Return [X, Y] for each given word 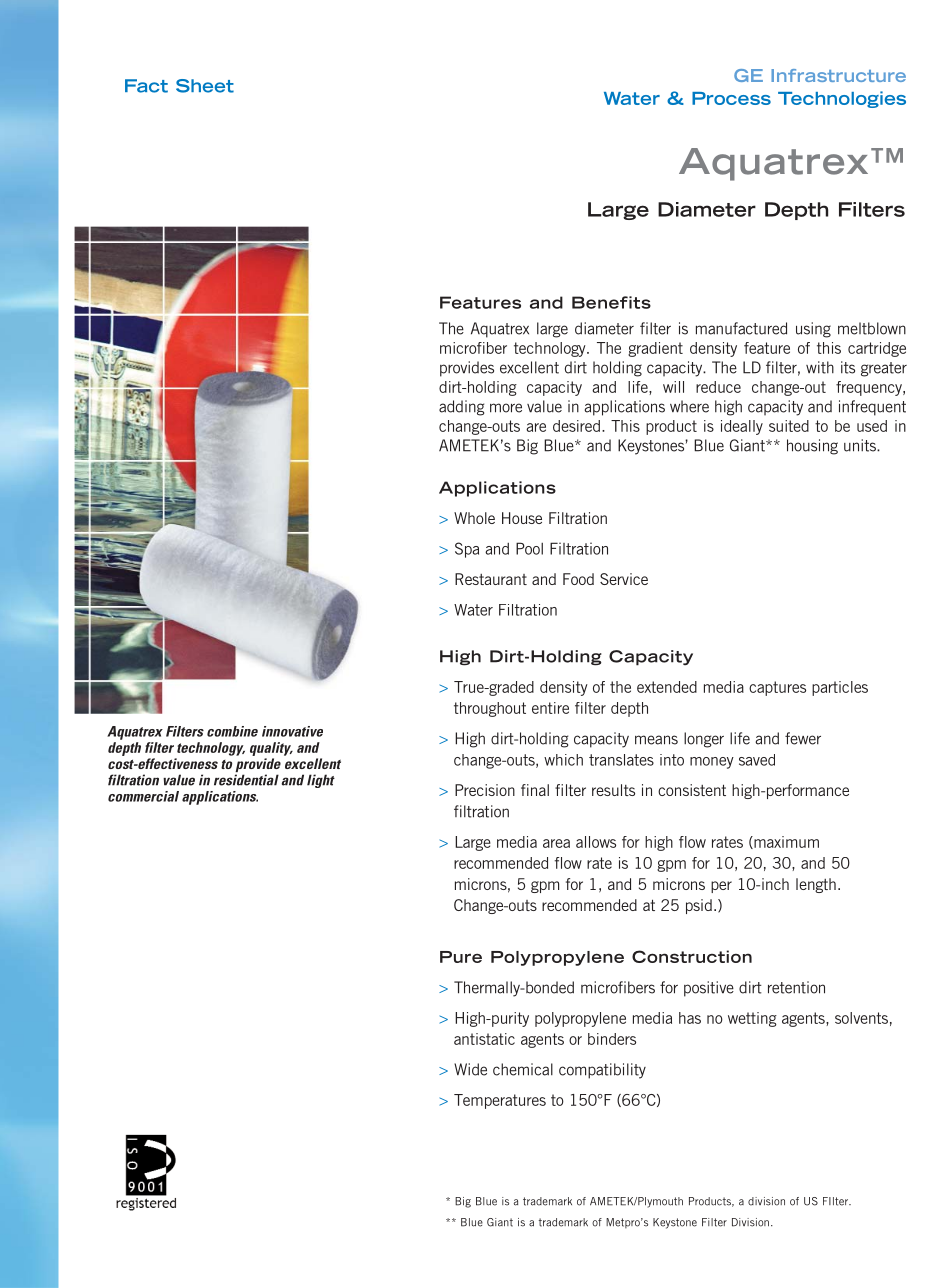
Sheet [205, 86]
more [506, 408]
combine [232, 731]
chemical [523, 1069]
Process [731, 98]
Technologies [842, 99]
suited [789, 426]
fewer [803, 738]
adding [461, 408]
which [563, 760]
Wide [470, 1069]
